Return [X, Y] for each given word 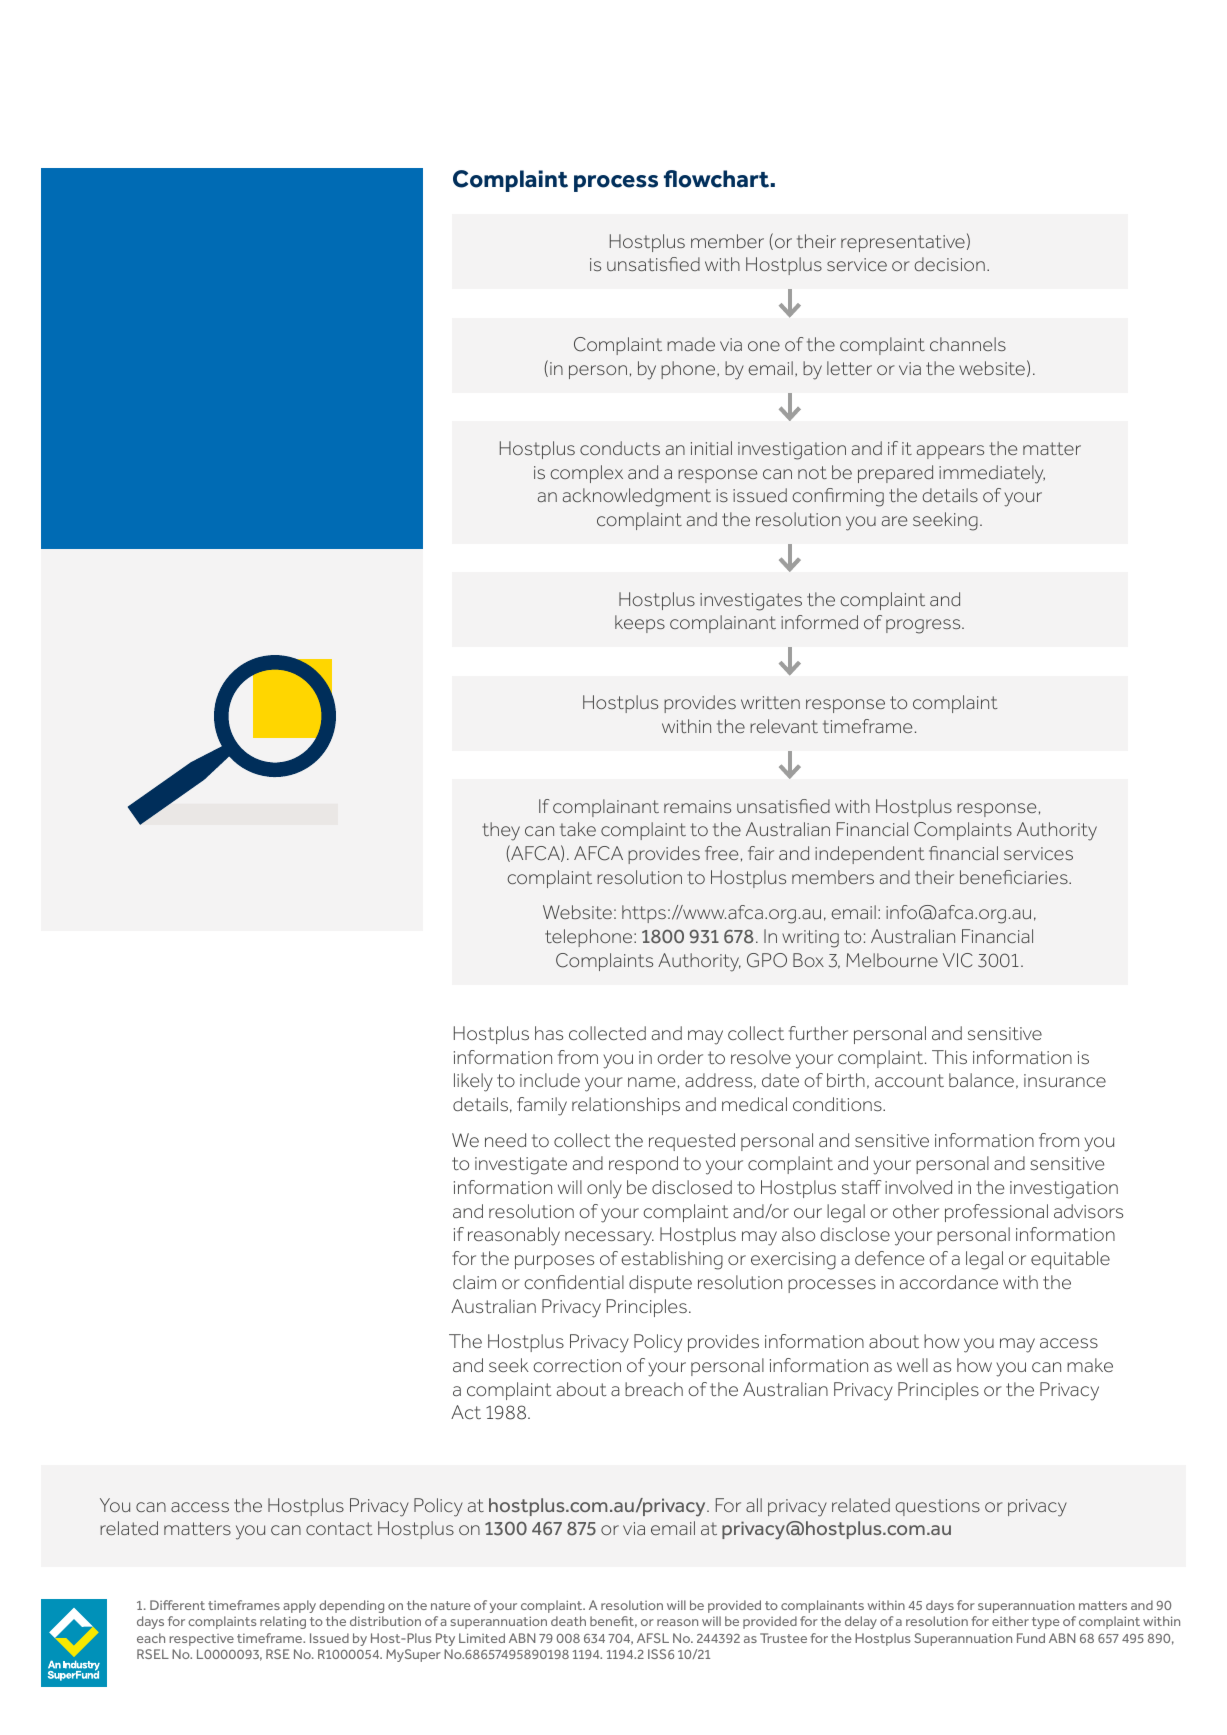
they [501, 831]
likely [473, 1082]
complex [586, 474]
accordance [949, 1282]
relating [283, 1622]
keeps [640, 624]
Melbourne [892, 960]
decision [949, 264]
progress [924, 626]
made [691, 344]
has [549, 1033]
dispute [660, 1284]
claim [474, 1282]
